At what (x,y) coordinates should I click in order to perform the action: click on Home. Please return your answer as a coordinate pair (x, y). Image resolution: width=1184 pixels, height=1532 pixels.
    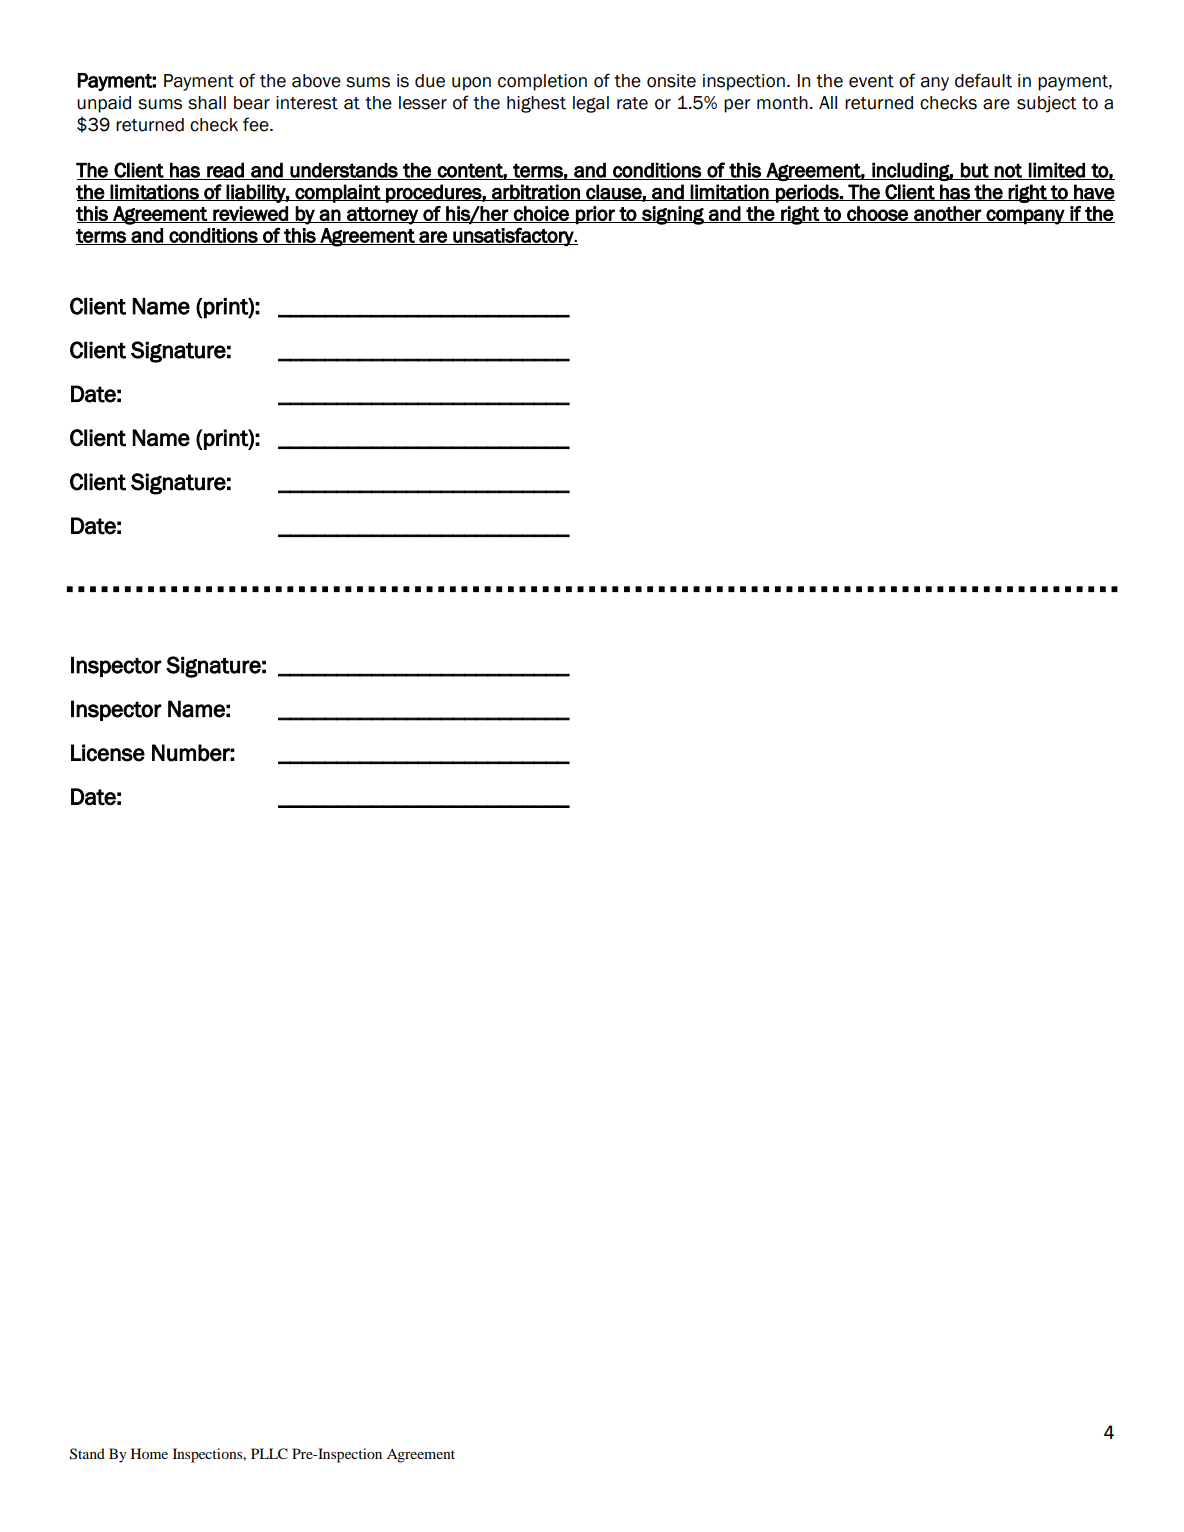
    Looking at the image, I should click on (149, 1453).
